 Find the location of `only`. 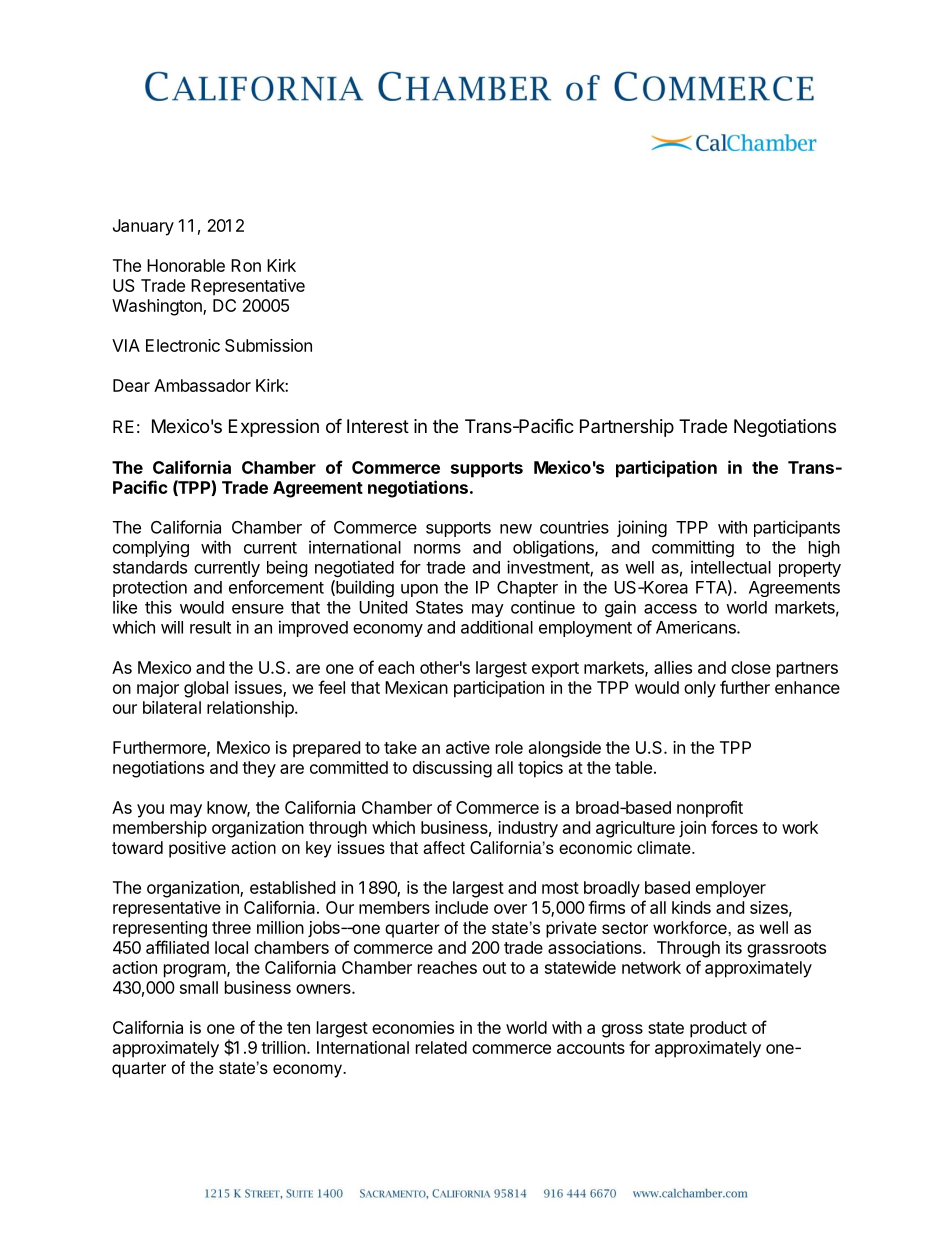

only is located at coordinates (700, 689).
